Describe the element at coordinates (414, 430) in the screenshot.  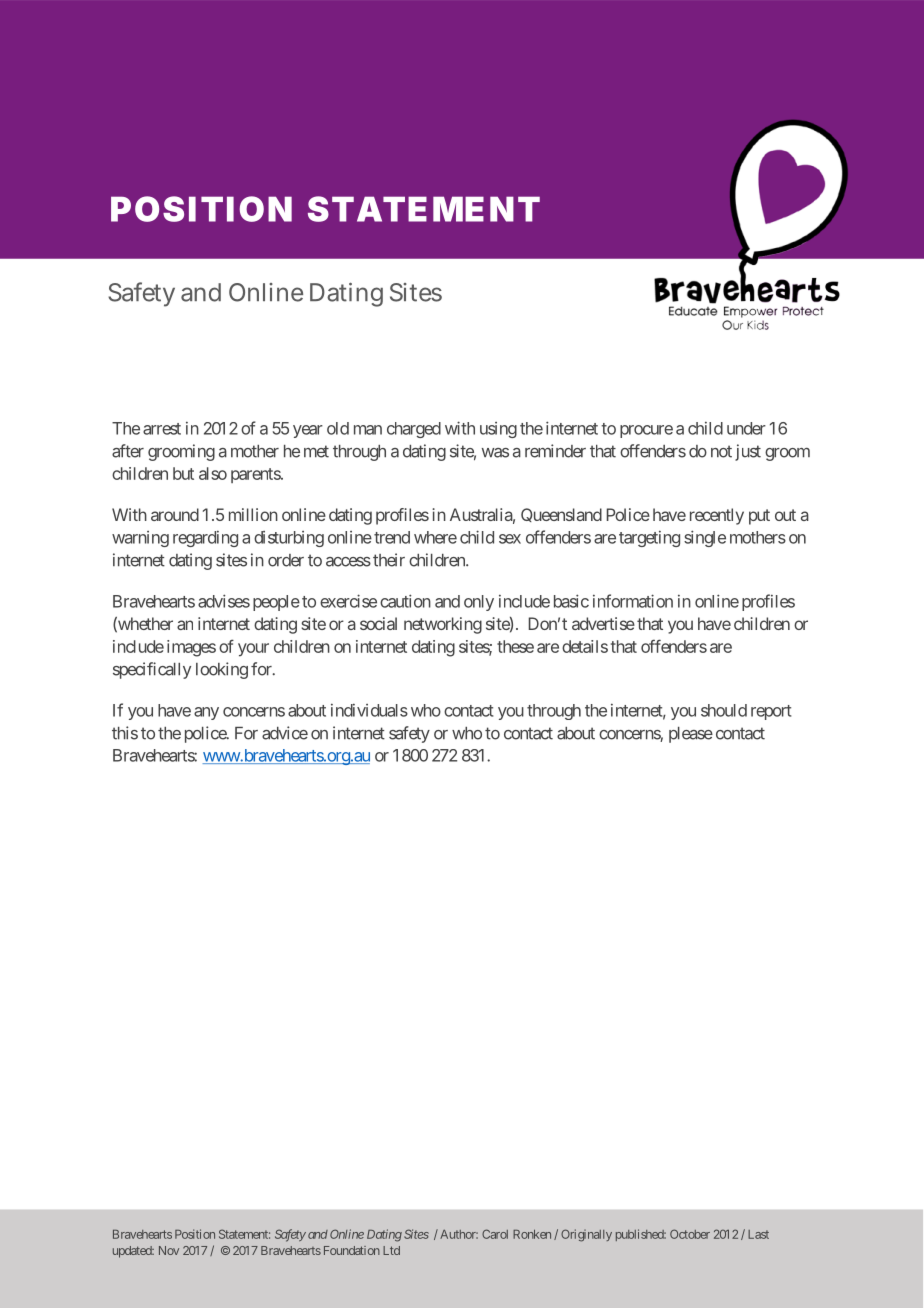
I see `charged` at that location.
